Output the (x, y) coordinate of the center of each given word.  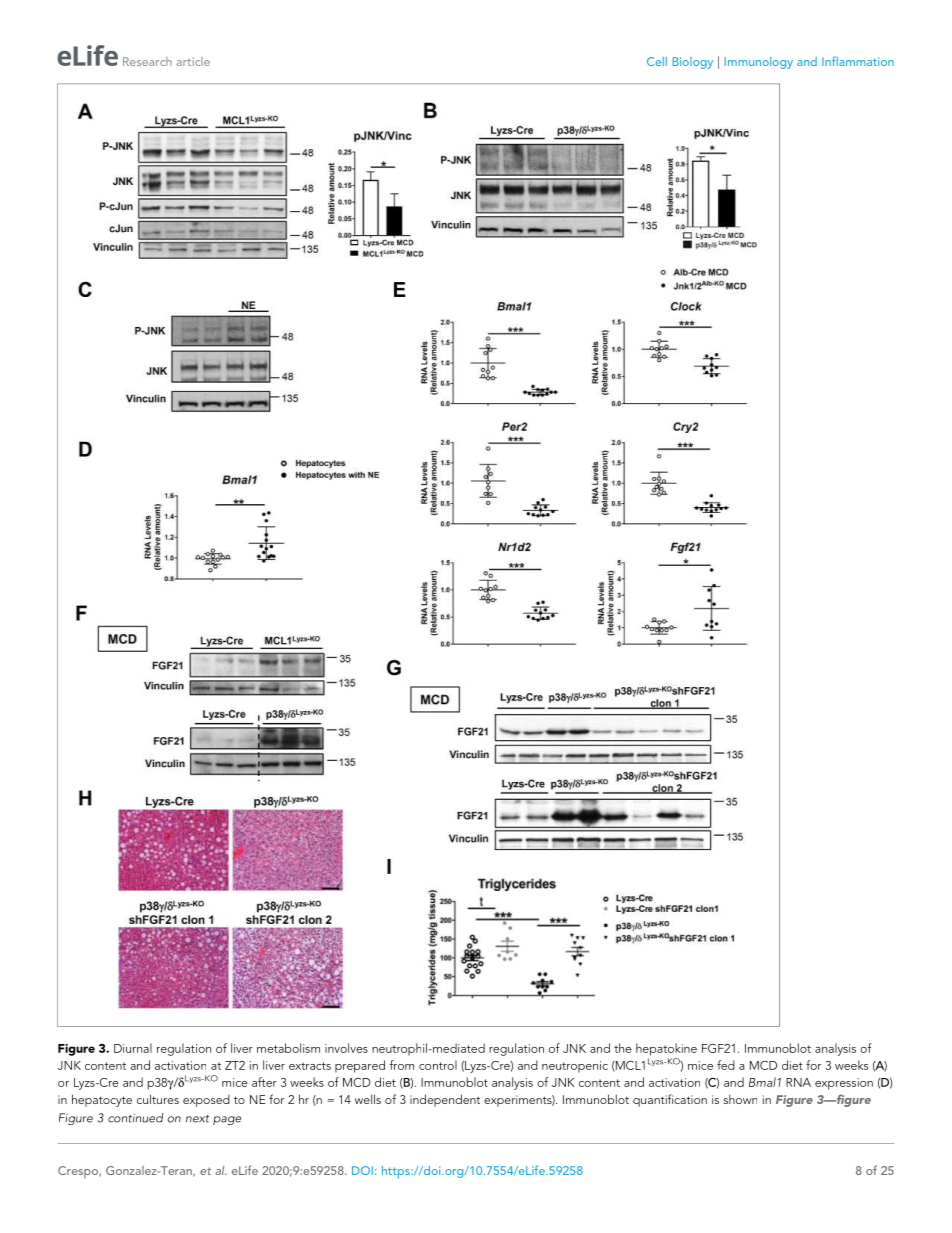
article (193, 61)
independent (445, 1100)
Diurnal (133, 1048)
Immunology (759, 63)
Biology (693, 63)
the (623, 1048)
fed (726, 1065)
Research (147, 61)
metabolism (288, 1048)
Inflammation (858, 61)
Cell (657, 61)
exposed (206, 1101)
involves (346, 1048)
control (438, 1065)
